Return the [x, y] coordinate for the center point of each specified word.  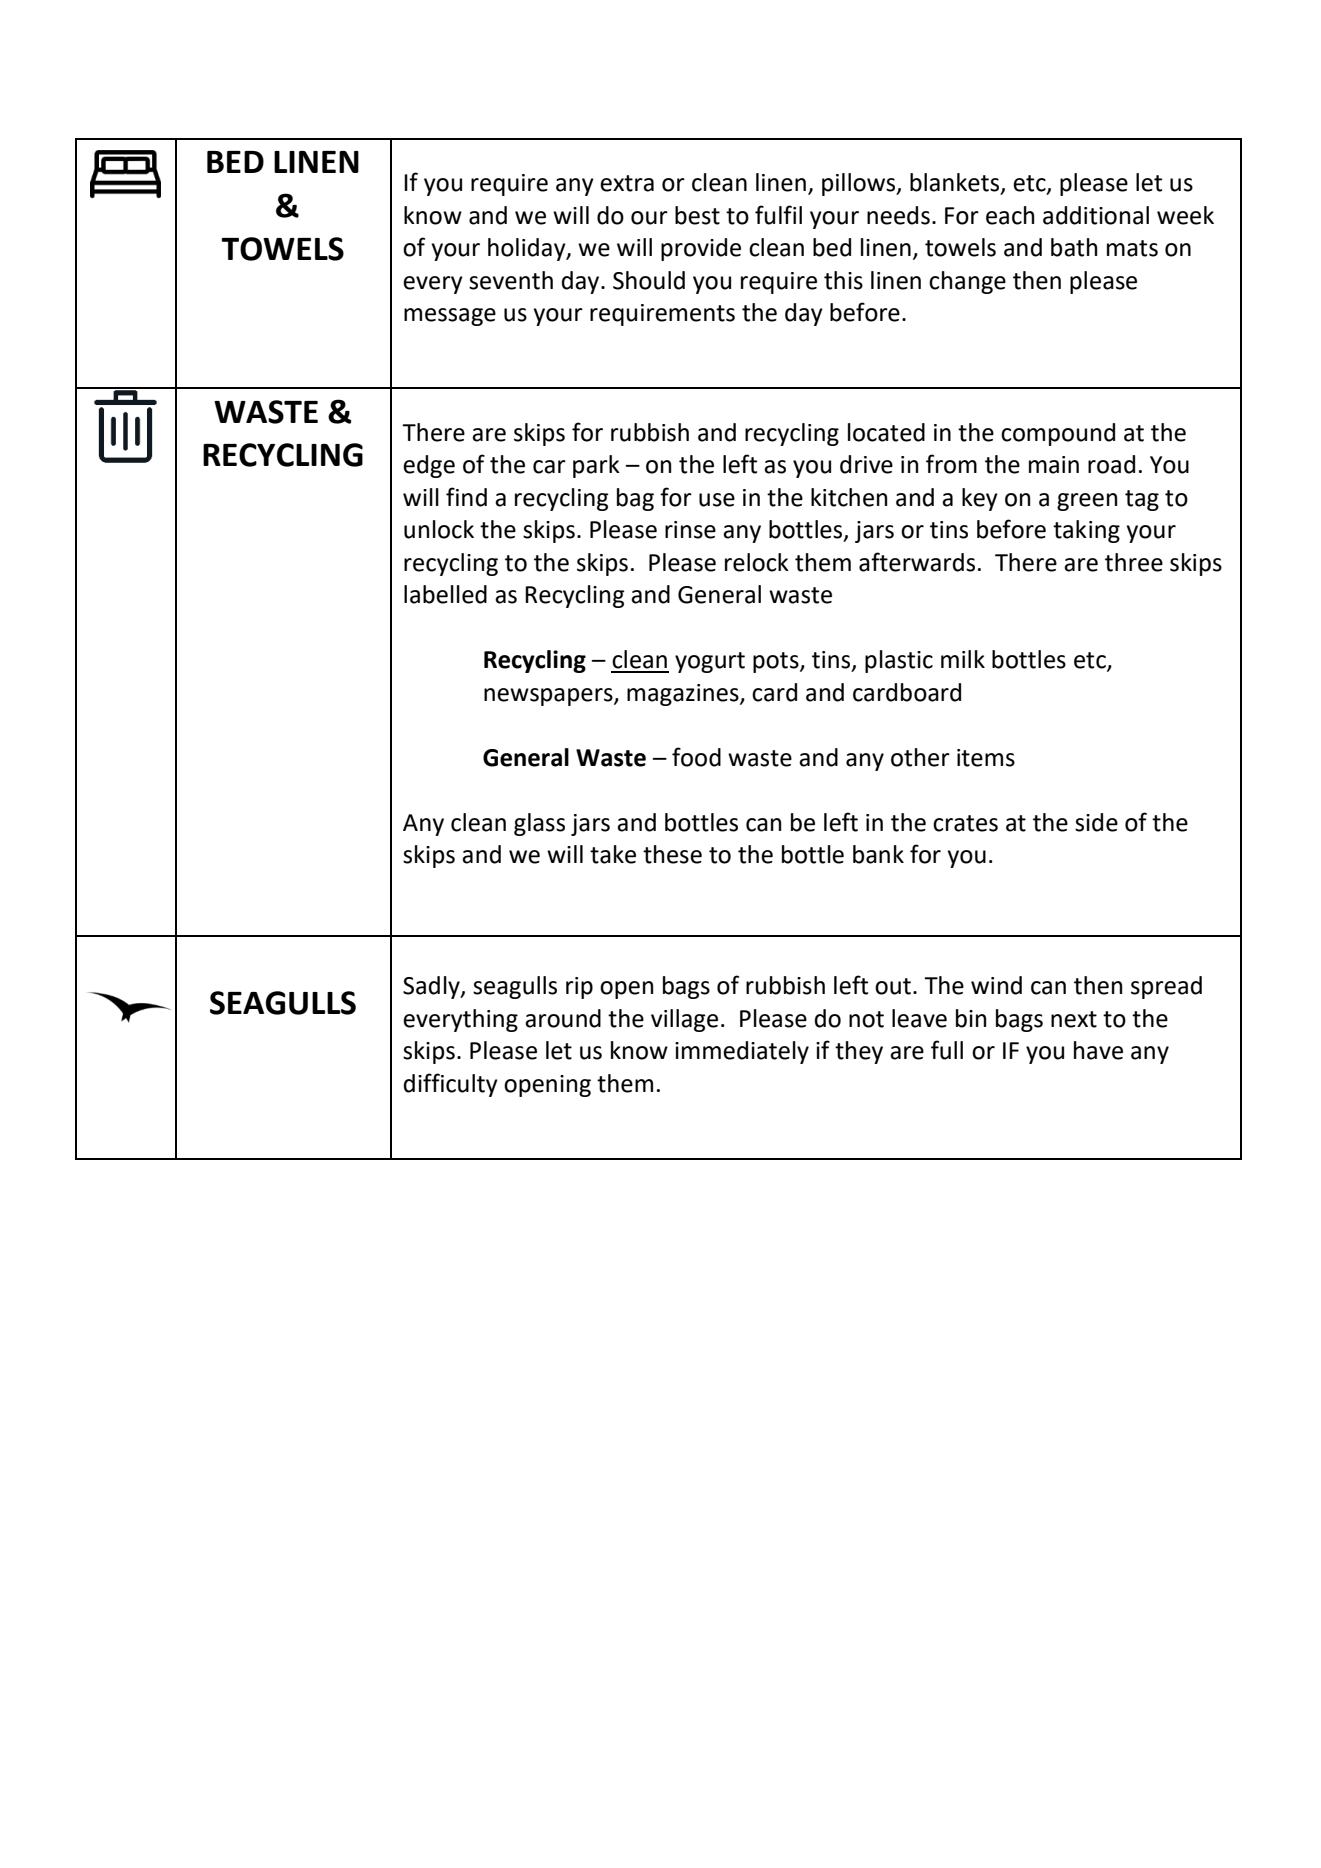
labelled [445, 594]
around [563, 1018]
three [1134, 562]
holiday [528, 249]
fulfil [778, 215]
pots [777, 662]
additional [1096, 215]
